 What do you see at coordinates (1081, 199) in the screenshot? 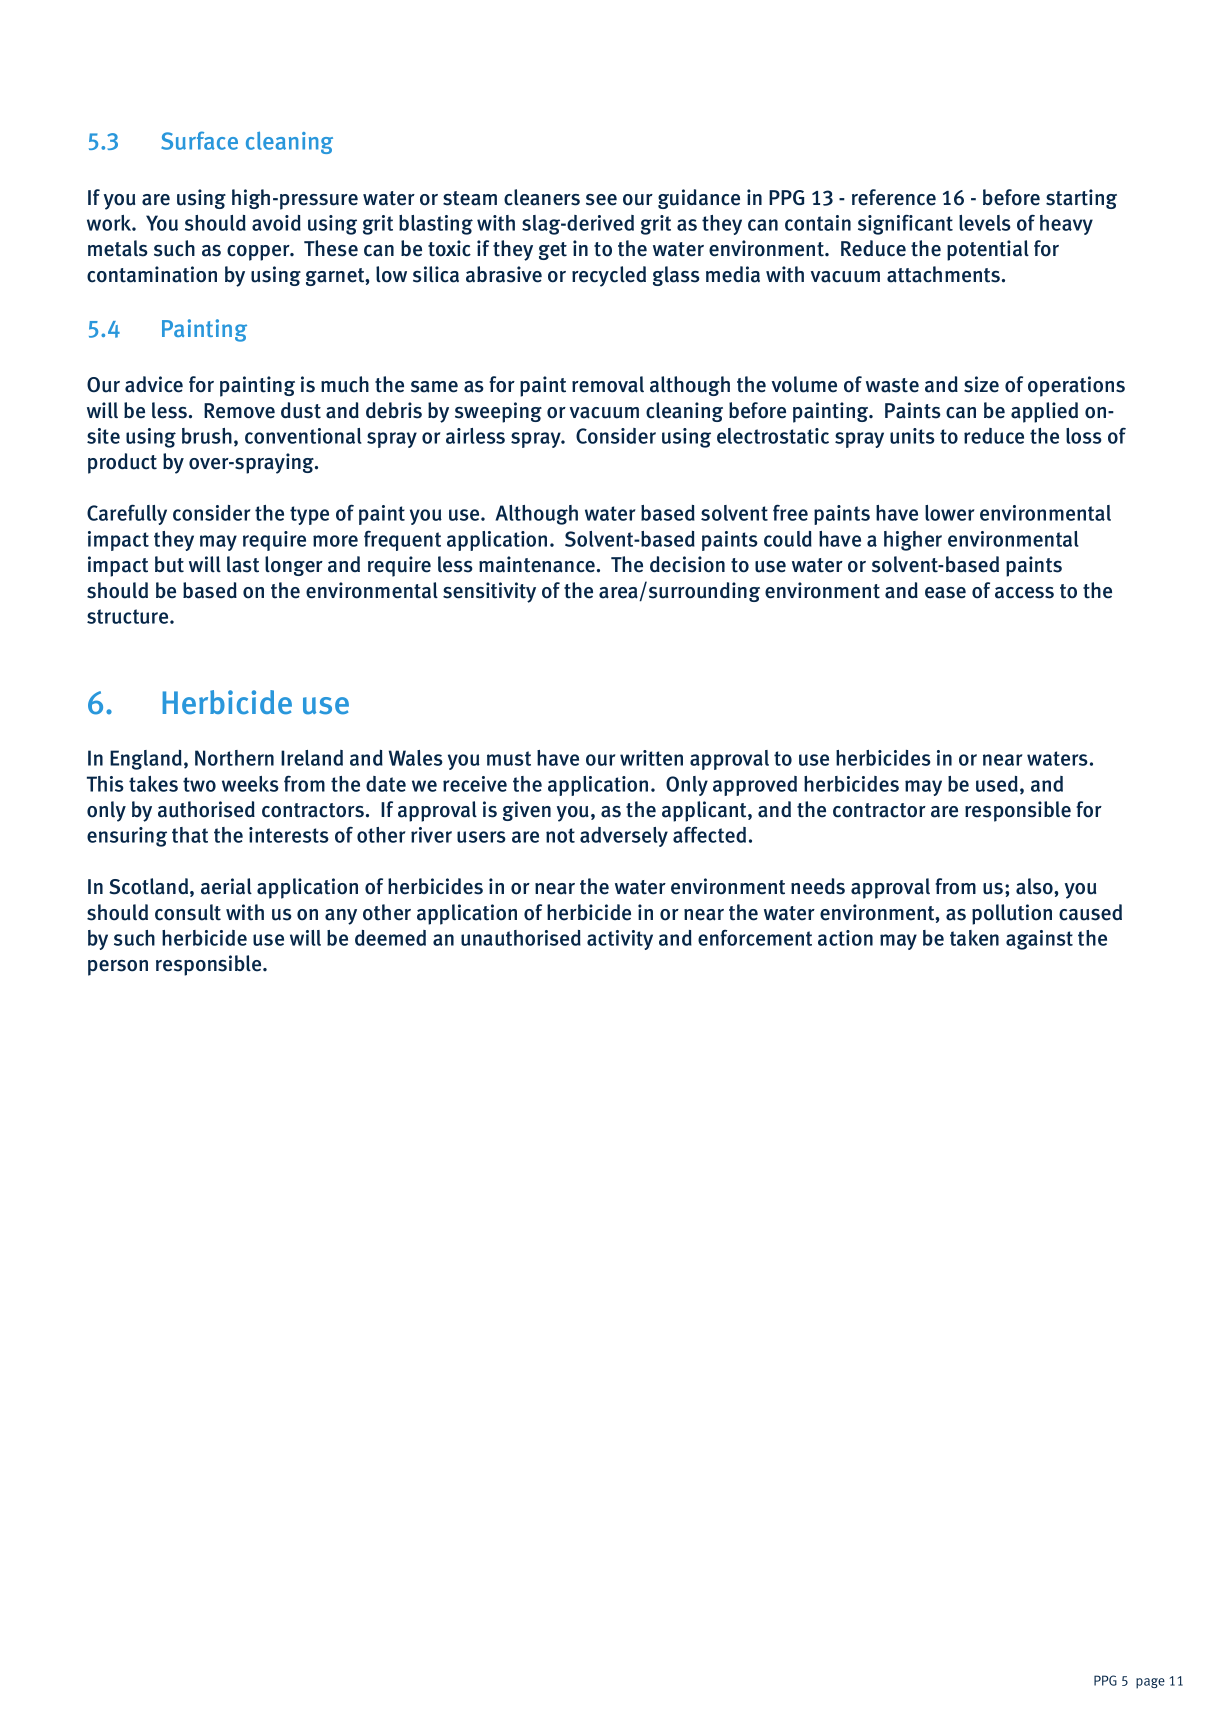
I see `starting` at bounding box center [1081, 199].
